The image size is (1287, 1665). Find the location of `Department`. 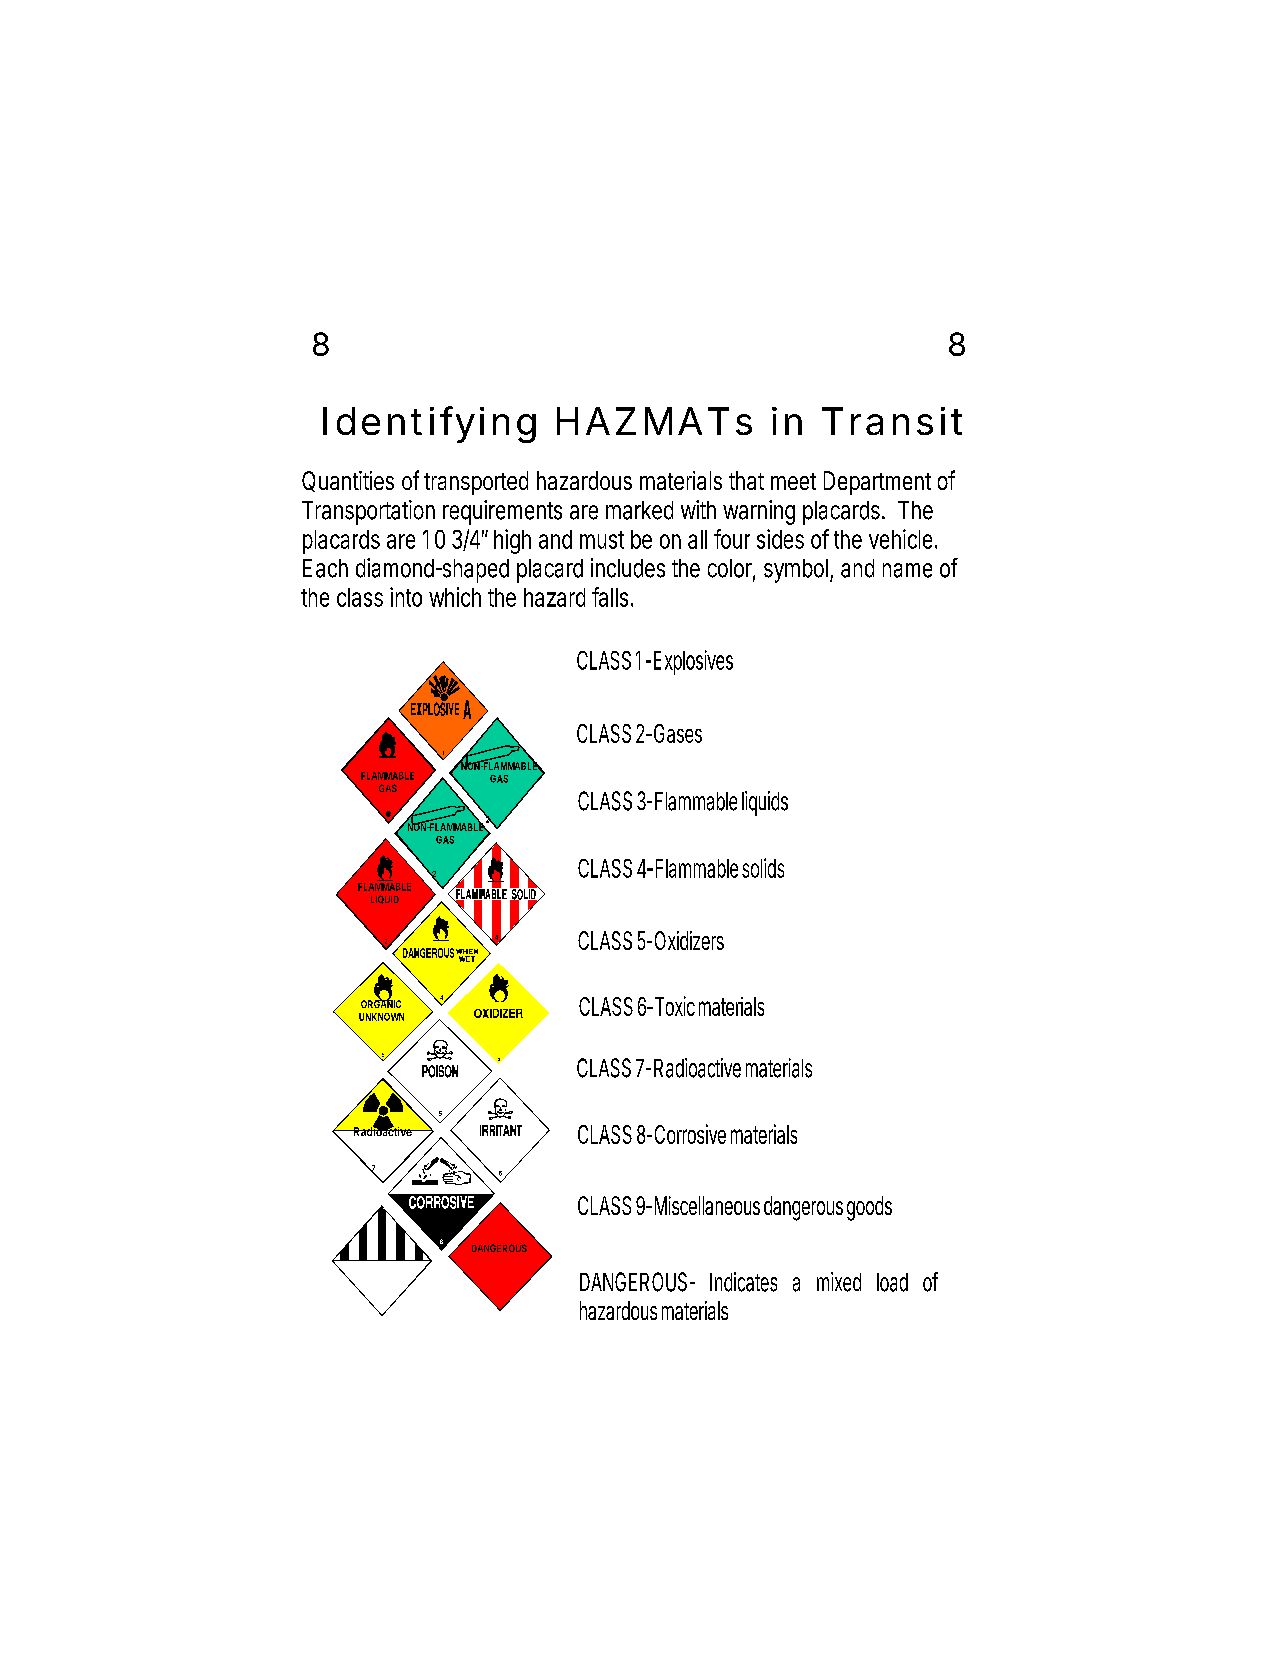

Department is located at coordinates (877, 483).
